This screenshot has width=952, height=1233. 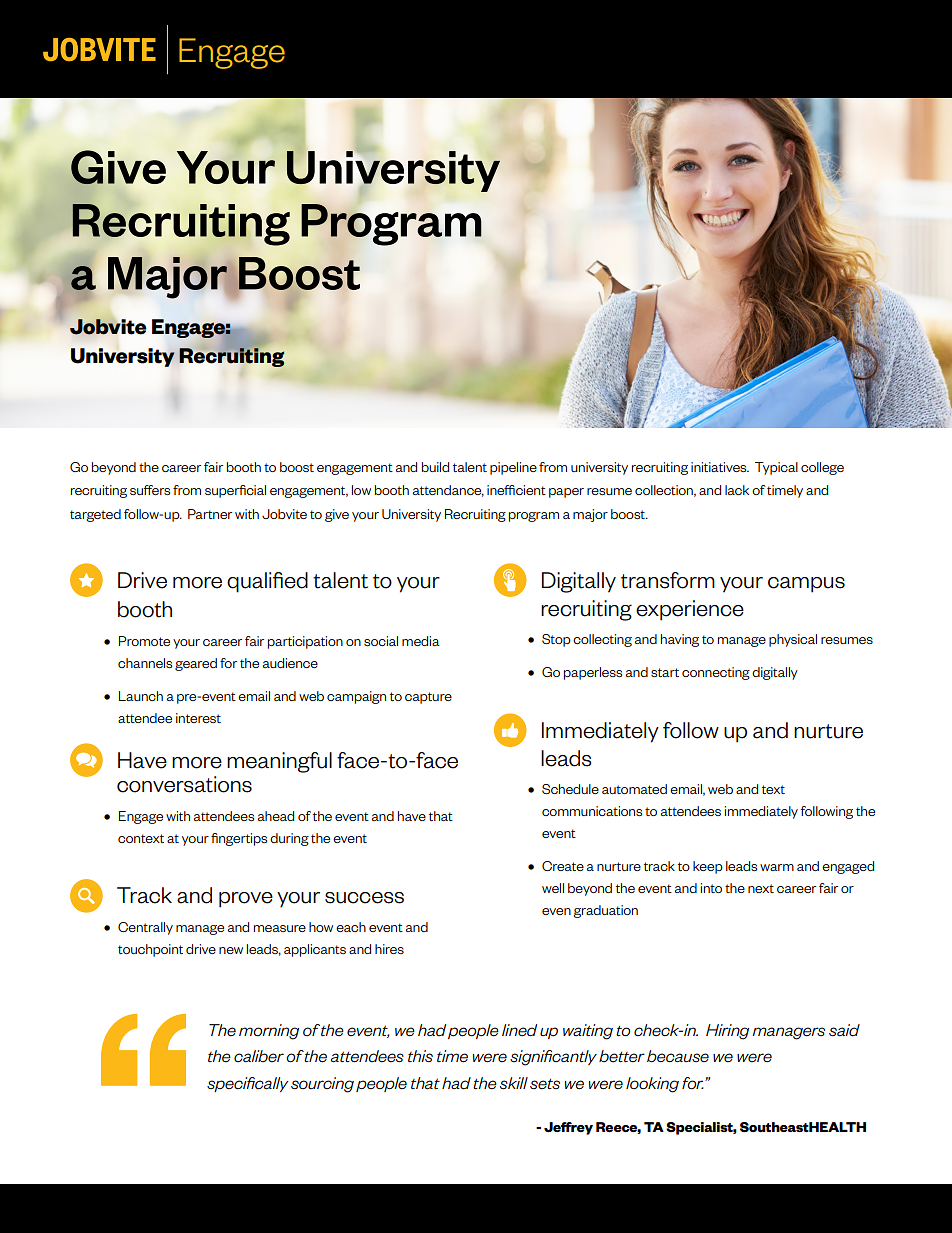 I want to click on conversations, so click(x=184, y=784).
